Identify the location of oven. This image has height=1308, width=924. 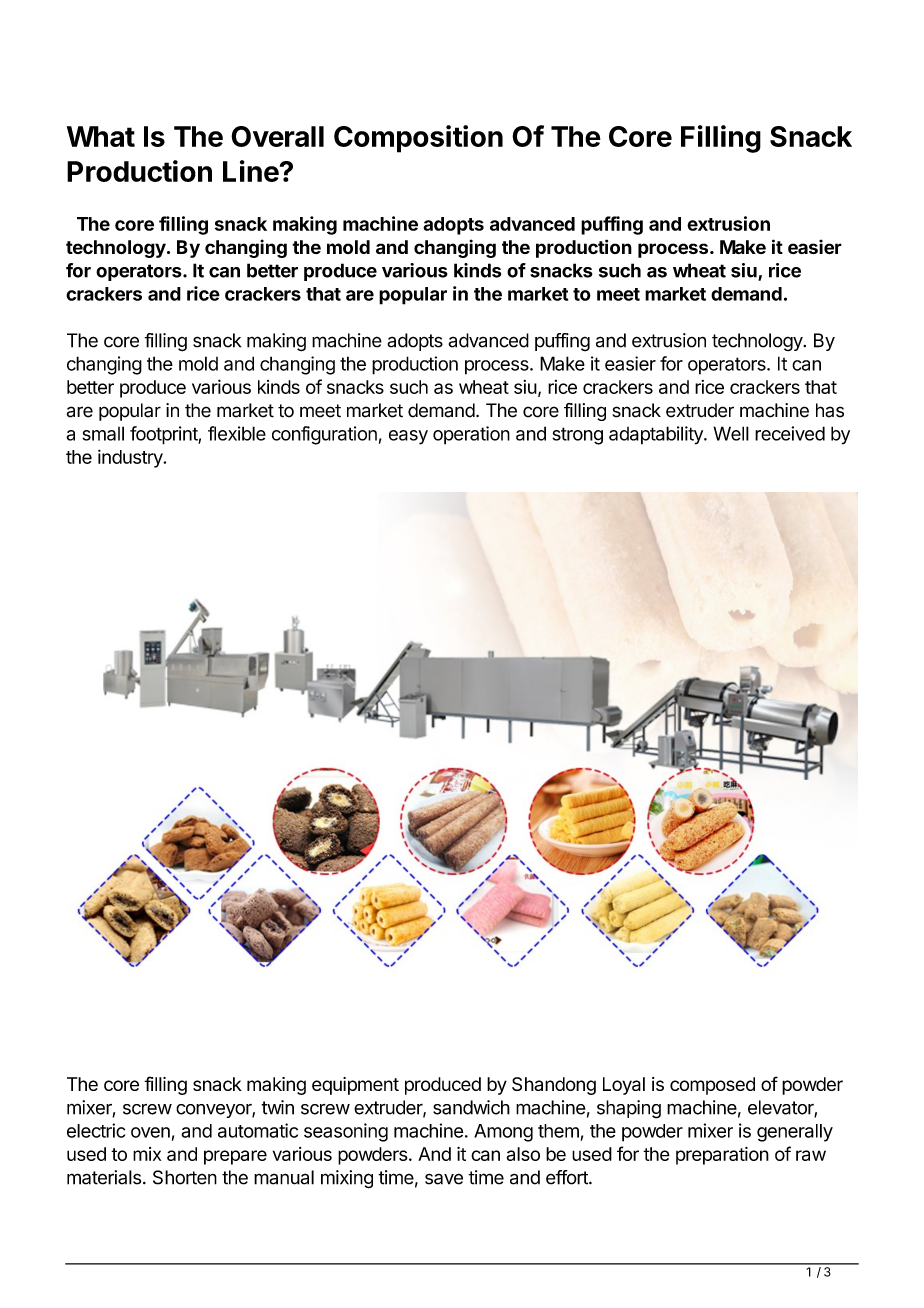
(150, 1132).
